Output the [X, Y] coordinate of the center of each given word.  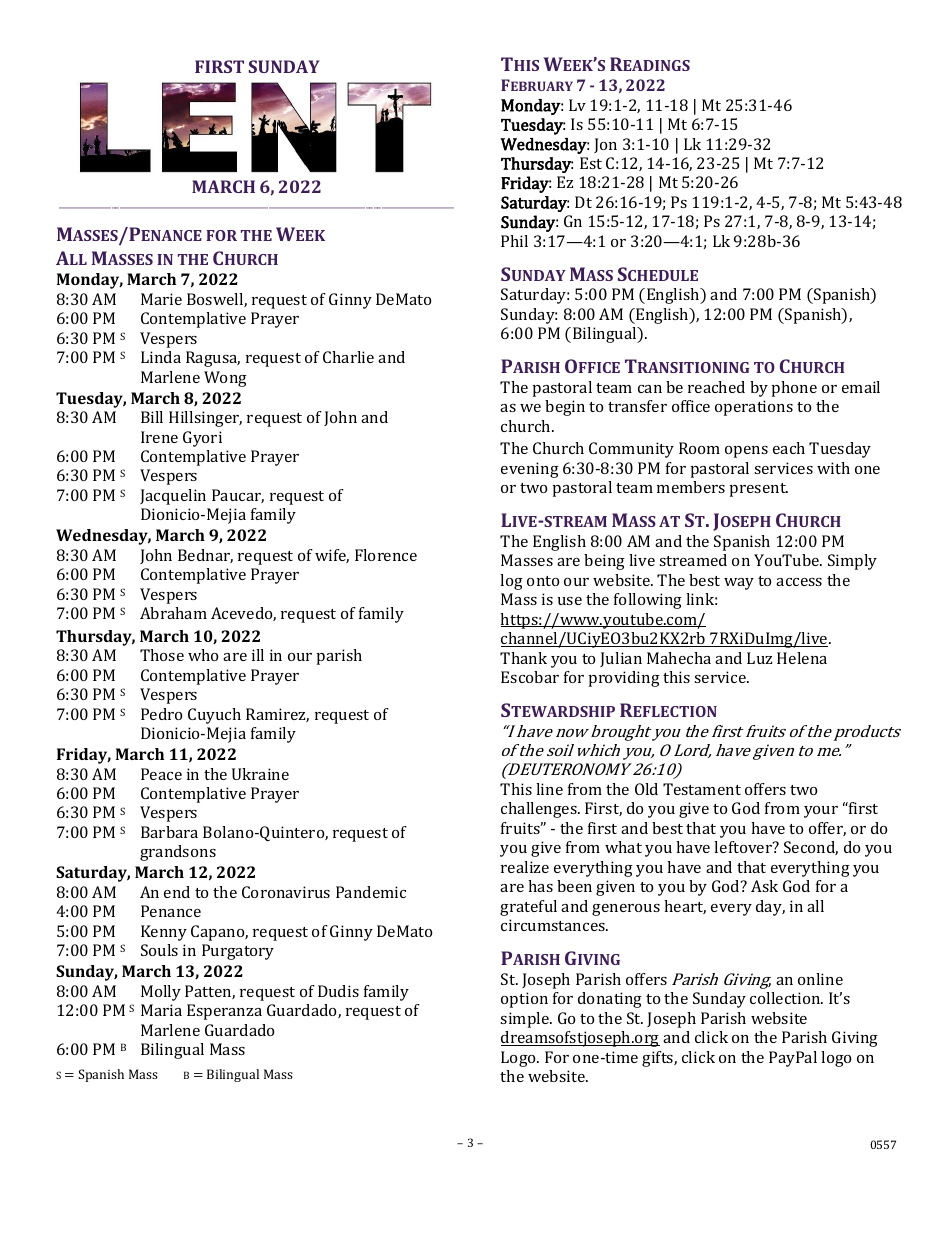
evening [530, 470]
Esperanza [224, 1012]
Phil [514, 241]
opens [746, 452]
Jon [605, 145]
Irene [159, 437]
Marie [161, 299]
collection [786, 998]
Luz [759, 658]
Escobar [530, 677]
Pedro [161, 714]
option [524, 1000]
